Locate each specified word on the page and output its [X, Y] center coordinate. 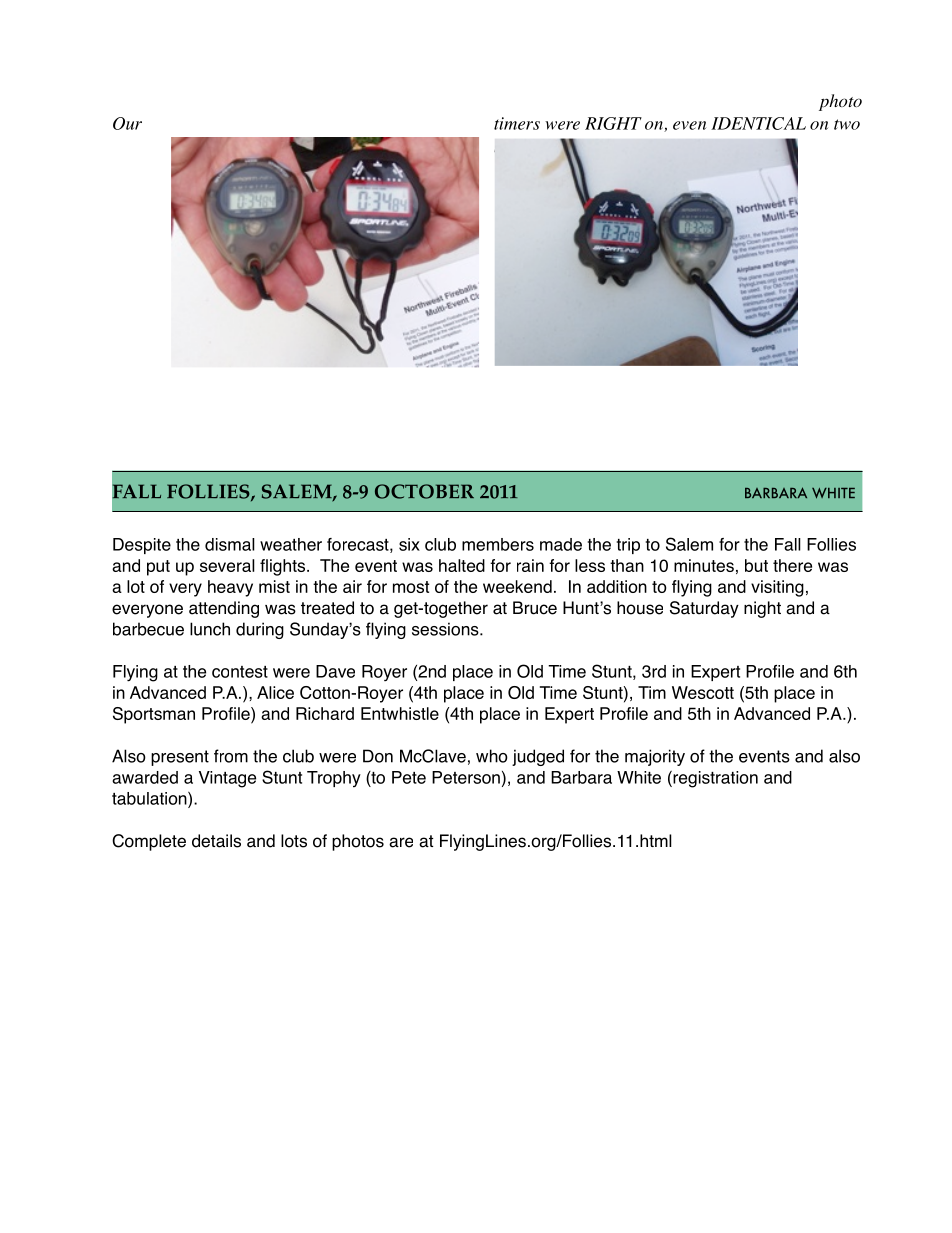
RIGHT [613, 123]
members [498, 544]
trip [628, 546]
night [762, 609]
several [227, 565]
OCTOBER [424, 491]
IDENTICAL [758, 123]
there [792, 565]
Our [127, 123]
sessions [446, 629]
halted [462, 565]
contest [240, 672]
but [756, 565]
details [216, 841]
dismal [230, 544]
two [847, 124]
